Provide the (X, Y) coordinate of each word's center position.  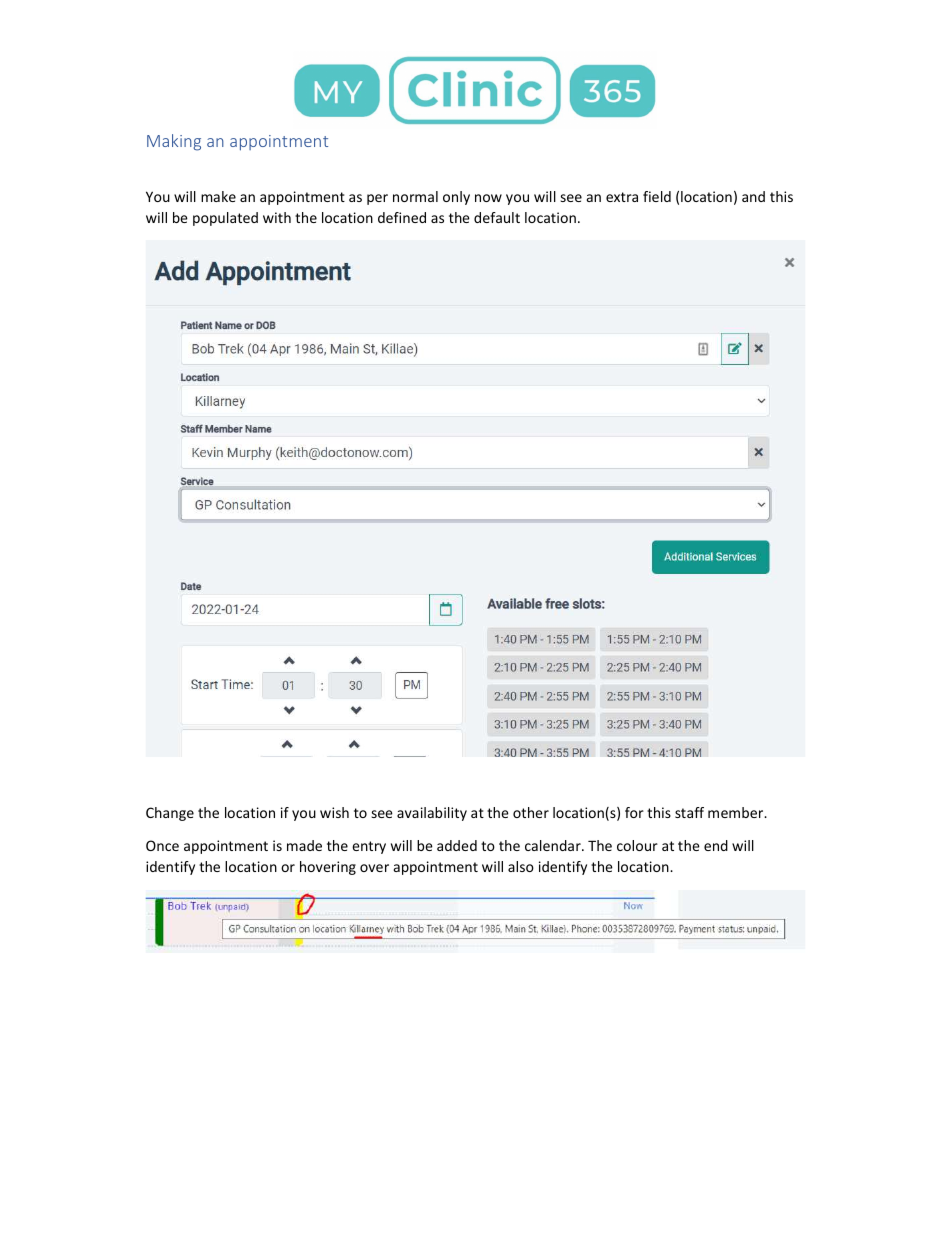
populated (225, 219)
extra (622, 197)
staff (689, 812)
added (457, 845)
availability (432, 814)
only (456, 198)
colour (637, 845)
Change (170, 814)
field (657, 196)
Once (162, 845)
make (218, 196)
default (497, 217)
